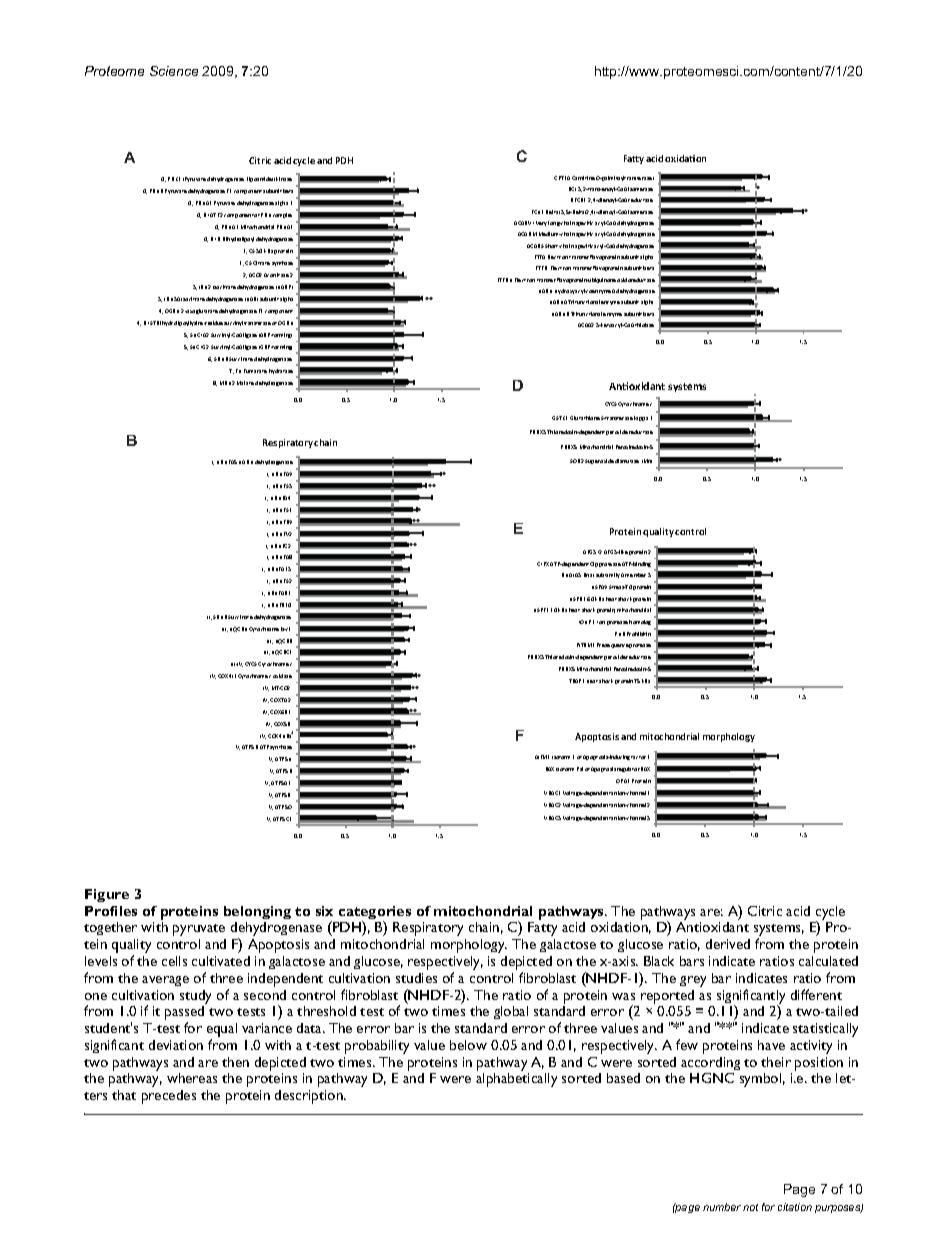  What do you see at coordinates (169, 1097) in the screenshot?
I see `precedes` at bounding box center [169, 1097].
